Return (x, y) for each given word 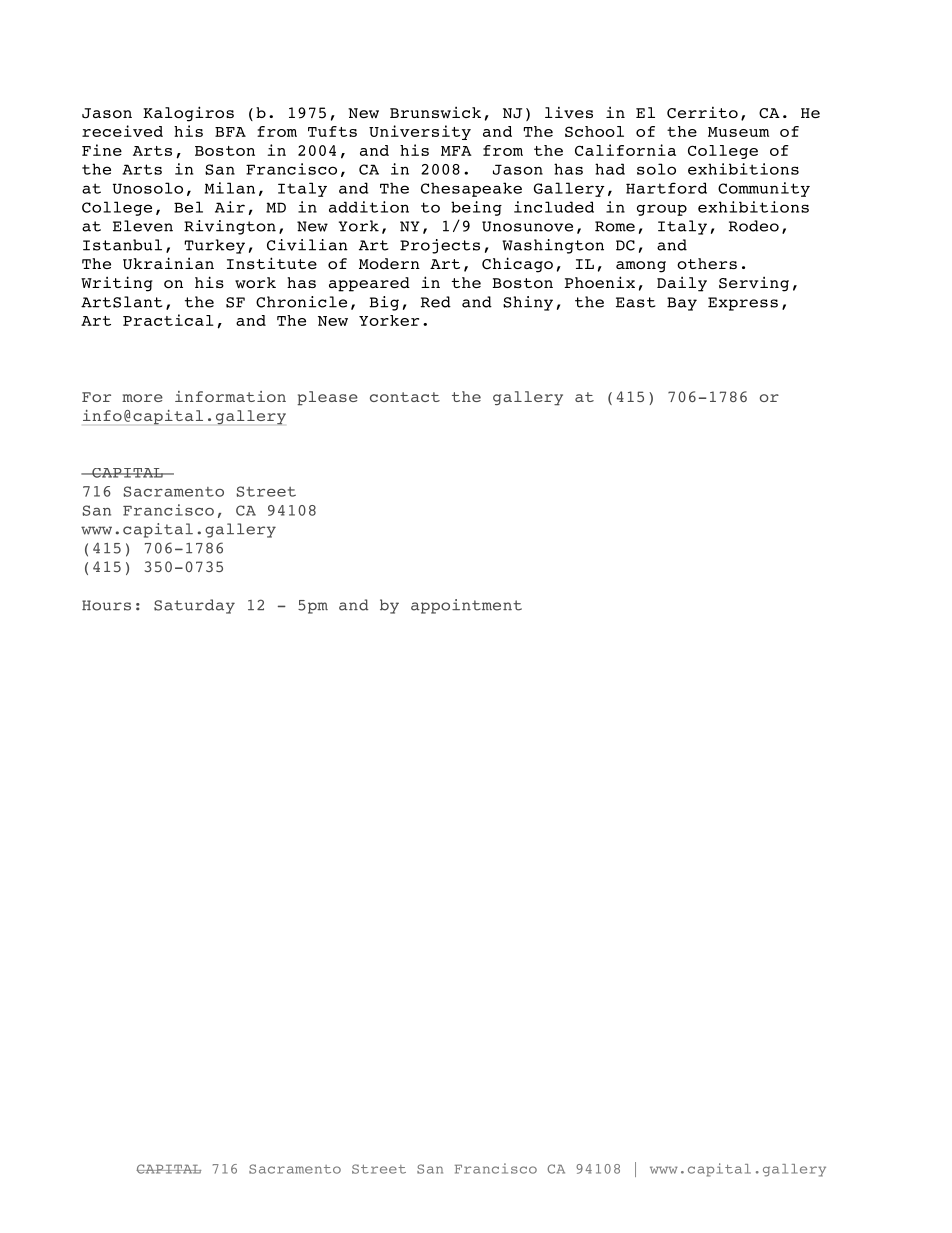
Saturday (194, 606)
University (420, 132)
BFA (230, 132)
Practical (168, 320)
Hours (106, 605)
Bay (682, 304)
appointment (466, 606)
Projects (440, 246)
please (327, 398)
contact (405, 397)
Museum (738, 132)
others (707, 263)
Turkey (214, 246)
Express (743, 304)
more (142, 398)
